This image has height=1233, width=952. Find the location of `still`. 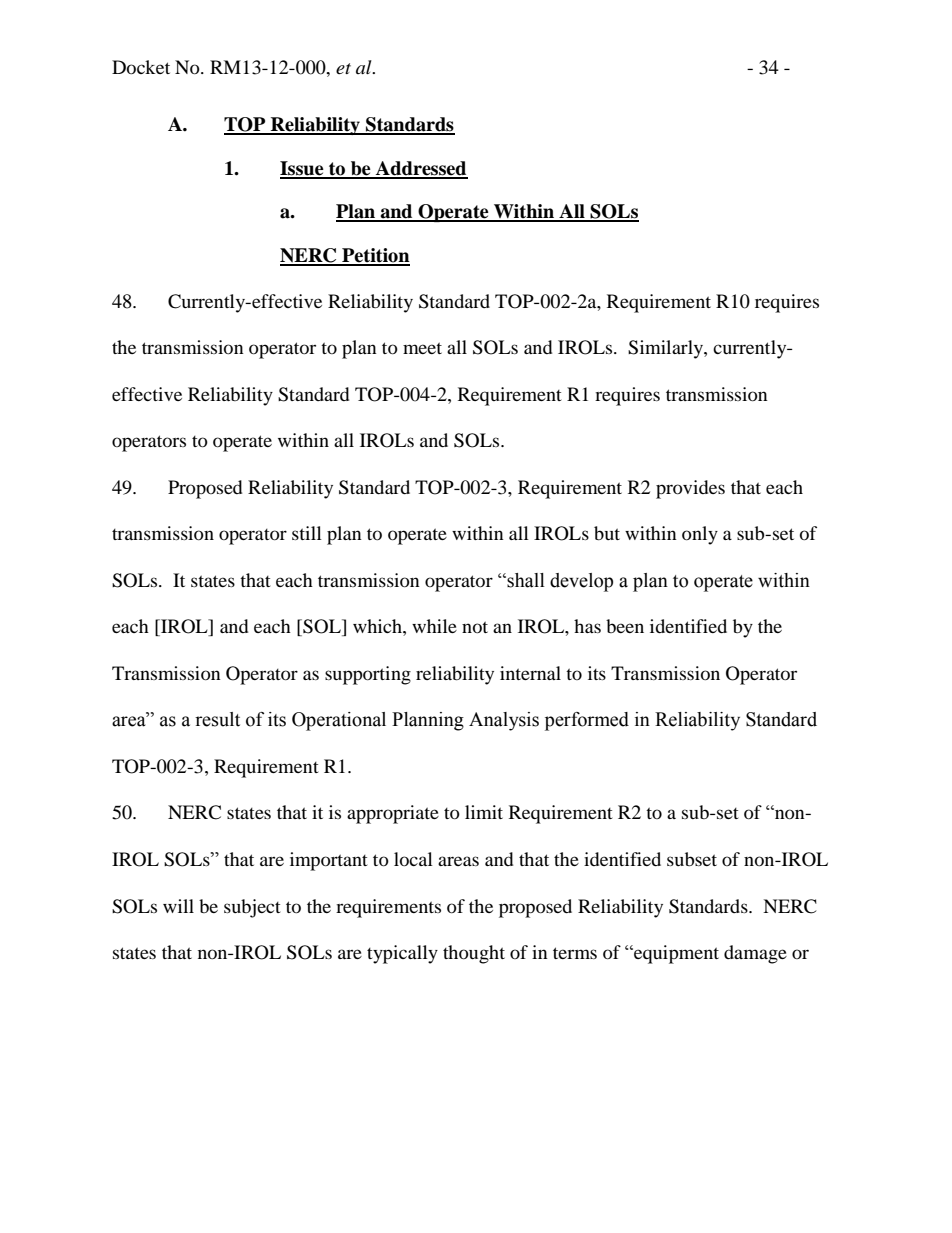

still is located at coordinates (307, 533).
